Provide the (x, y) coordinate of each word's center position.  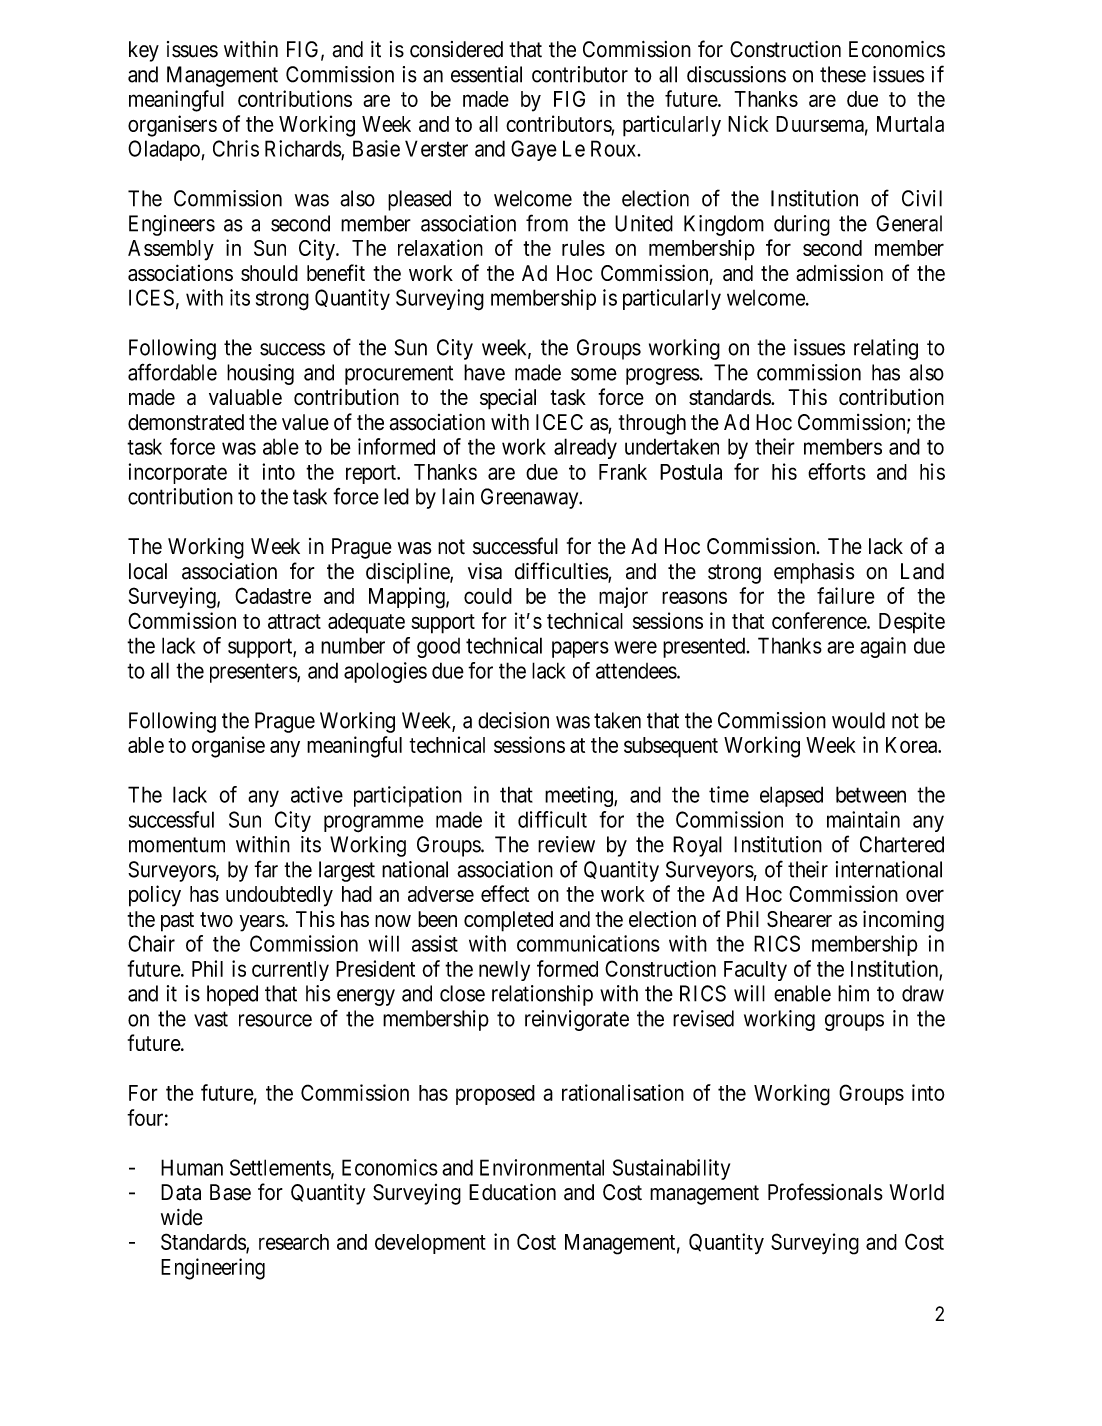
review (566, 844)
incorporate (178, 473)
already (585, 448)
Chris (236, 148)
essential (486, 74)
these (843, 74)
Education (512, 1192)
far (266, 869)
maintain (863, 819)
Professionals (825, 1192)
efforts (837, 471)
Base (230, 1192)
